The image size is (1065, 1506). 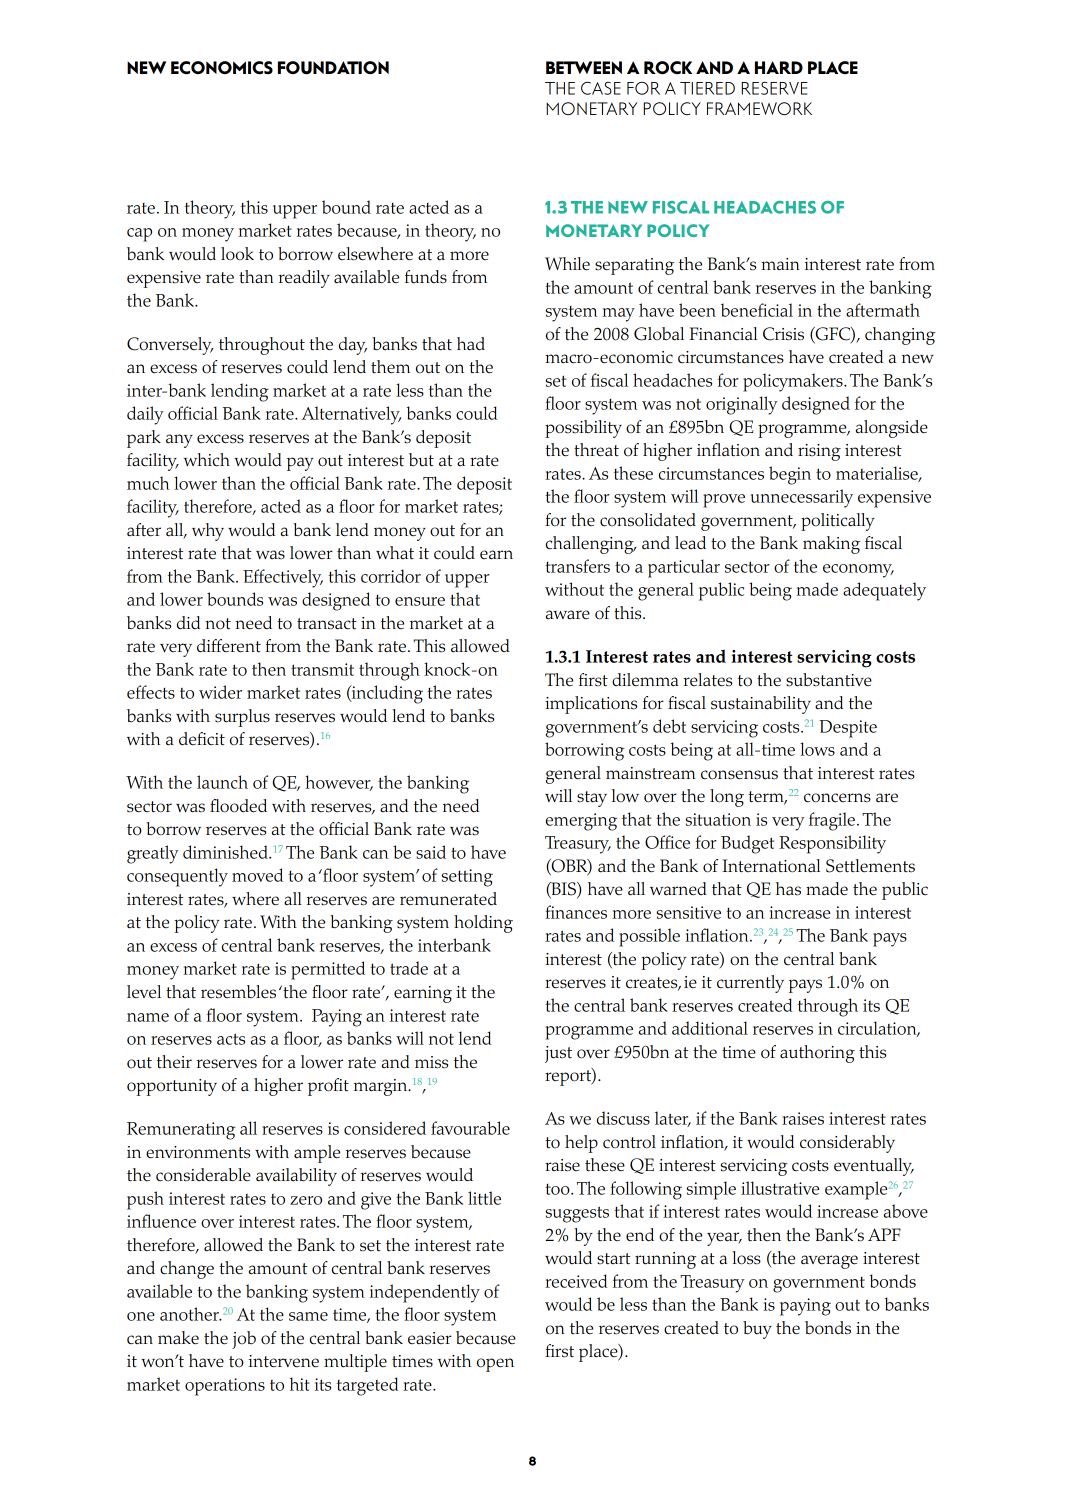 What do you see at coordinates (759, 108) in the document?
I see `FRAMEWORK` at bounding box center [759, 108].
